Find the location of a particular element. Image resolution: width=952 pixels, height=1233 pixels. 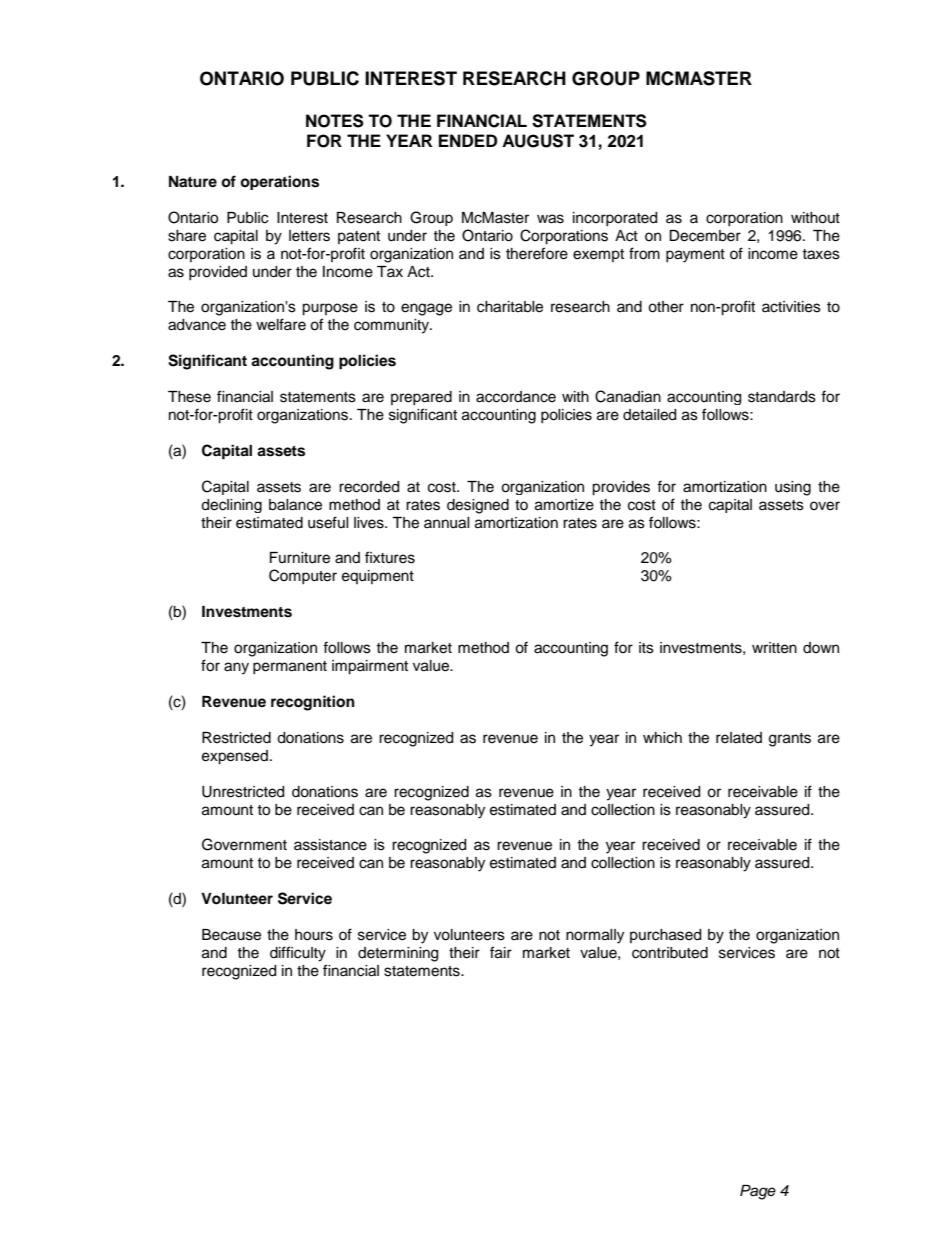

These is located at coordinates (189, 397).
